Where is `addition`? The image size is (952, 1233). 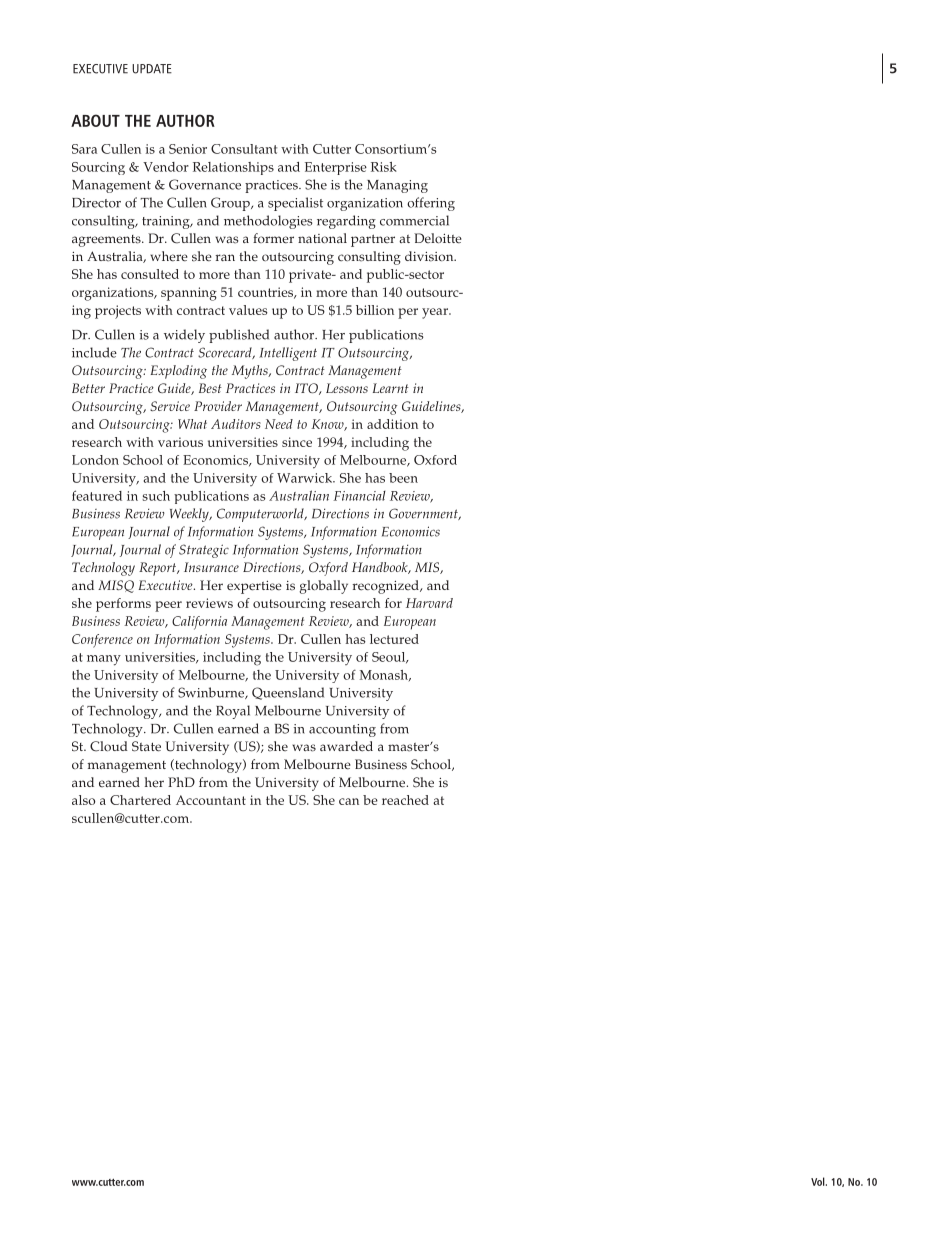 addition is located at coordinates (392, 424).
